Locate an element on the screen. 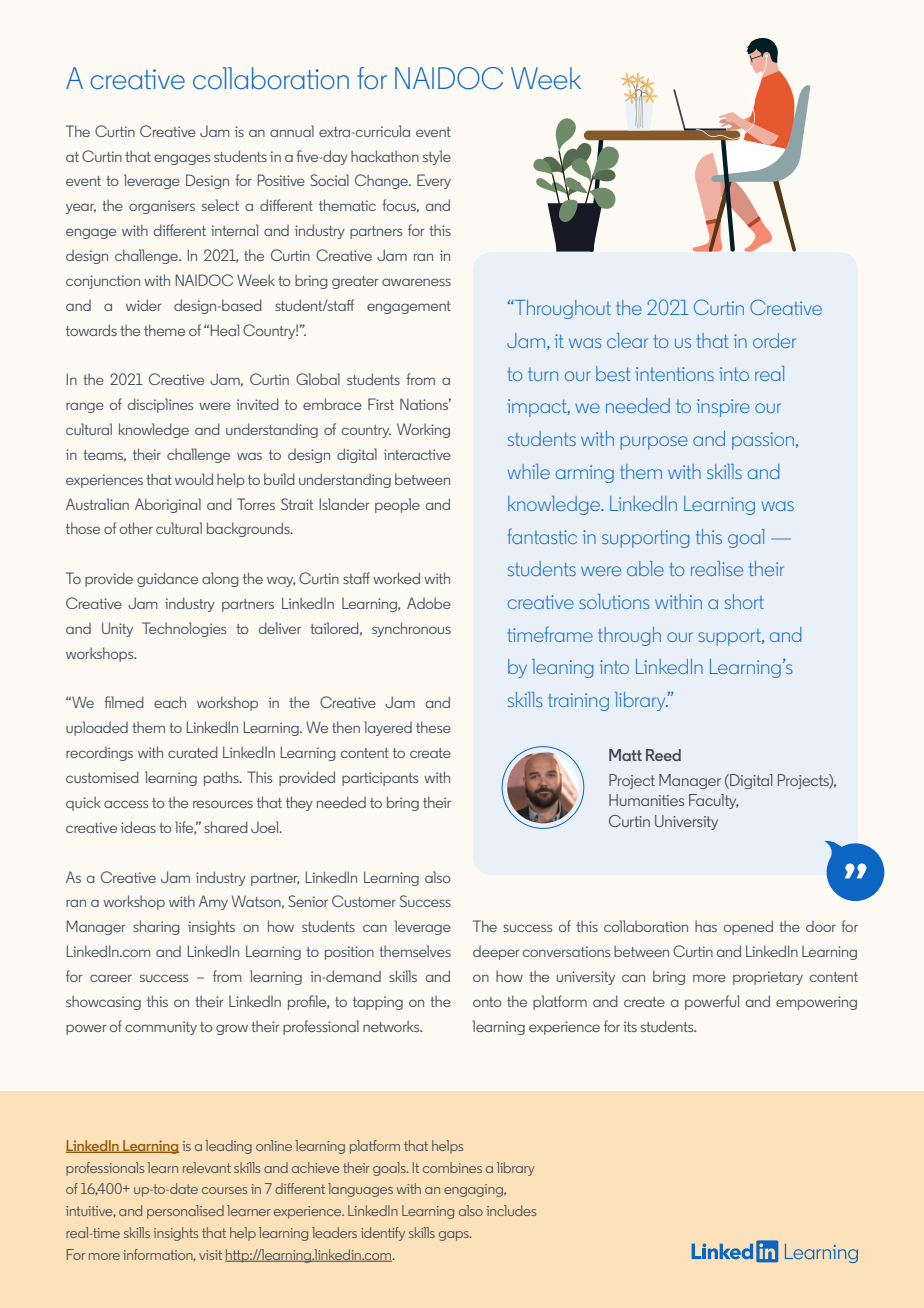 This screenshot has width=924, height=1308. deeper is located at coordinates (496, 953).
